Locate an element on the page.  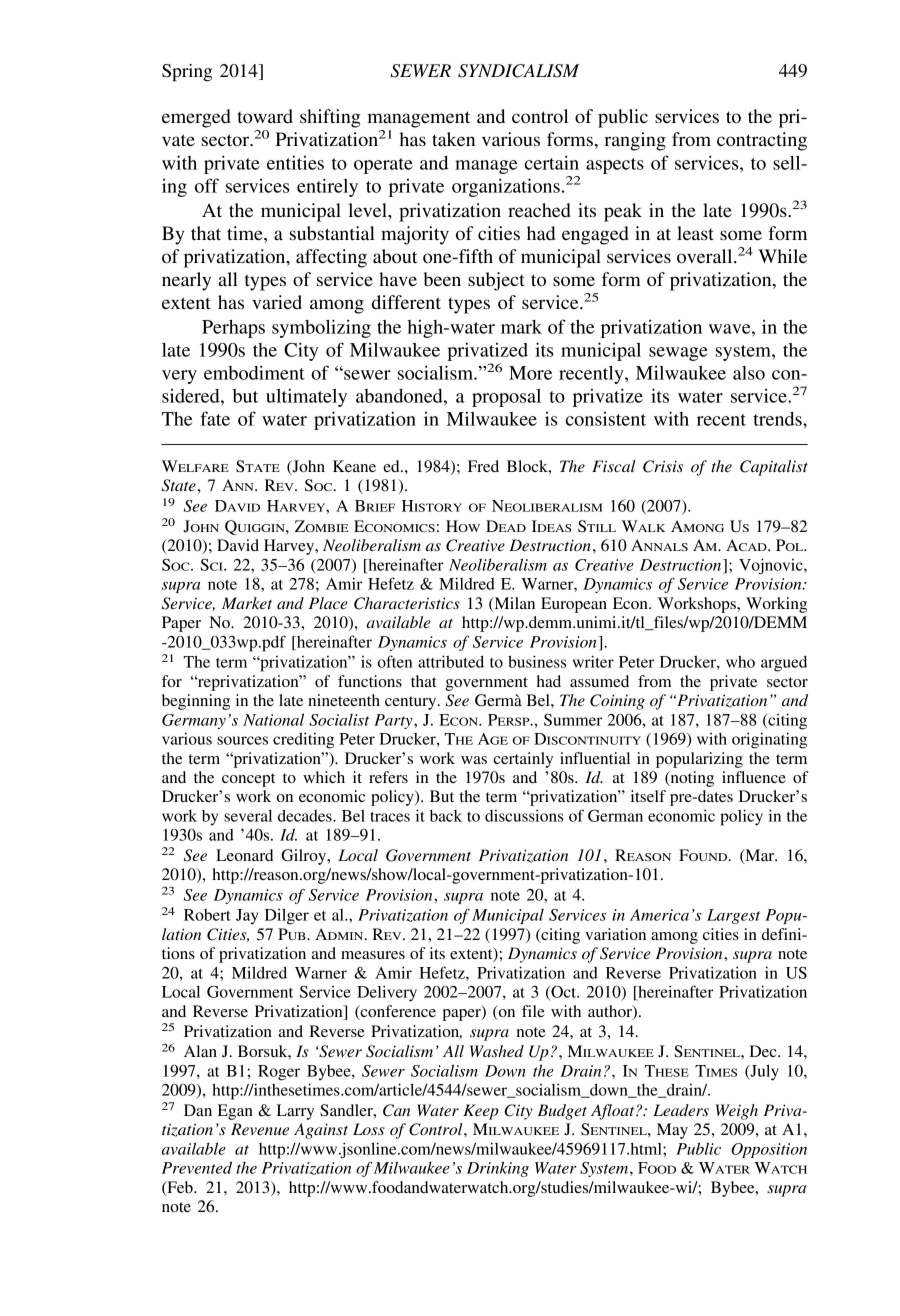
contracting is located at coordinates (762, 141).
